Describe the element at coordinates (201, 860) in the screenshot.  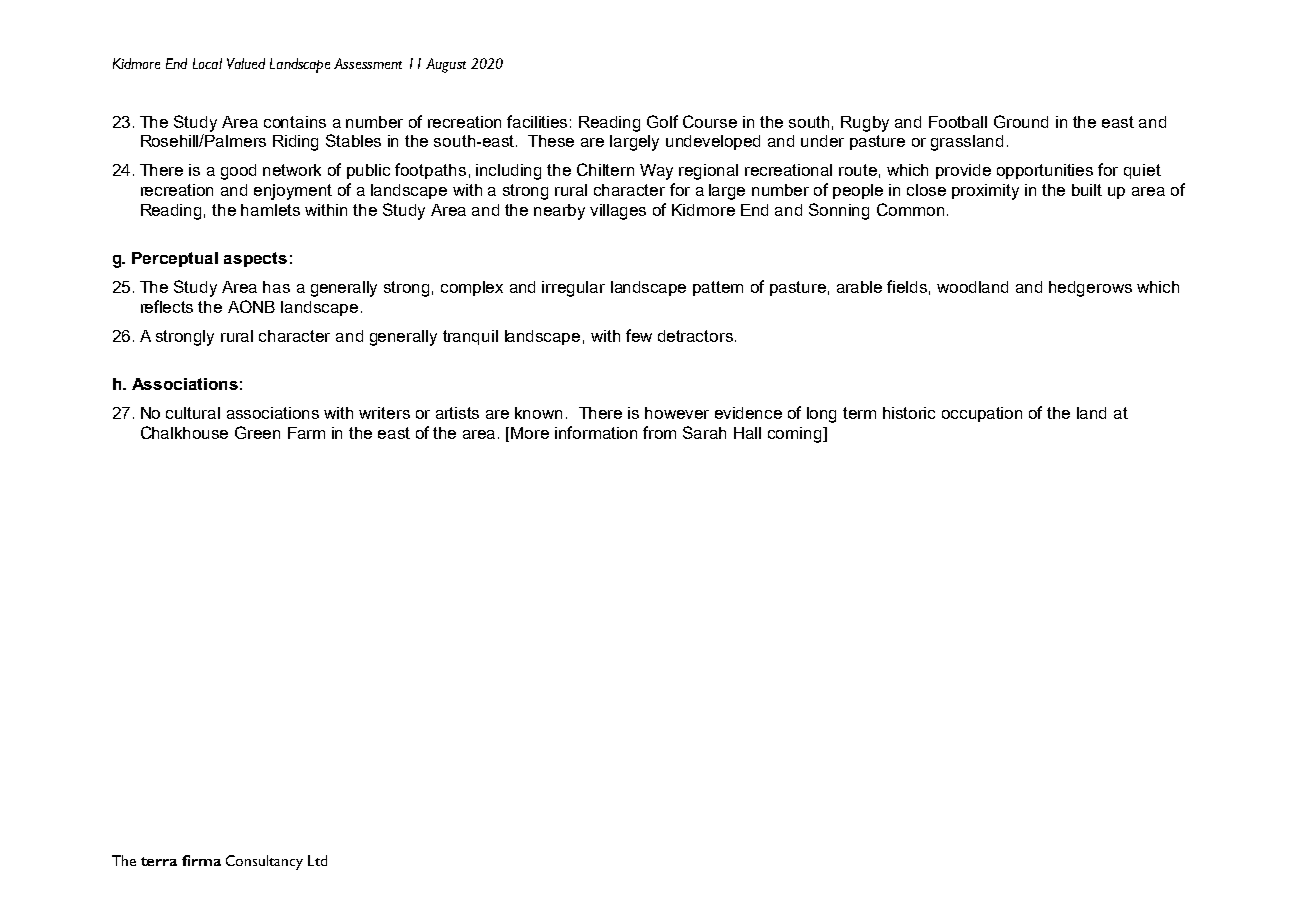
I see `firma` at that location.
